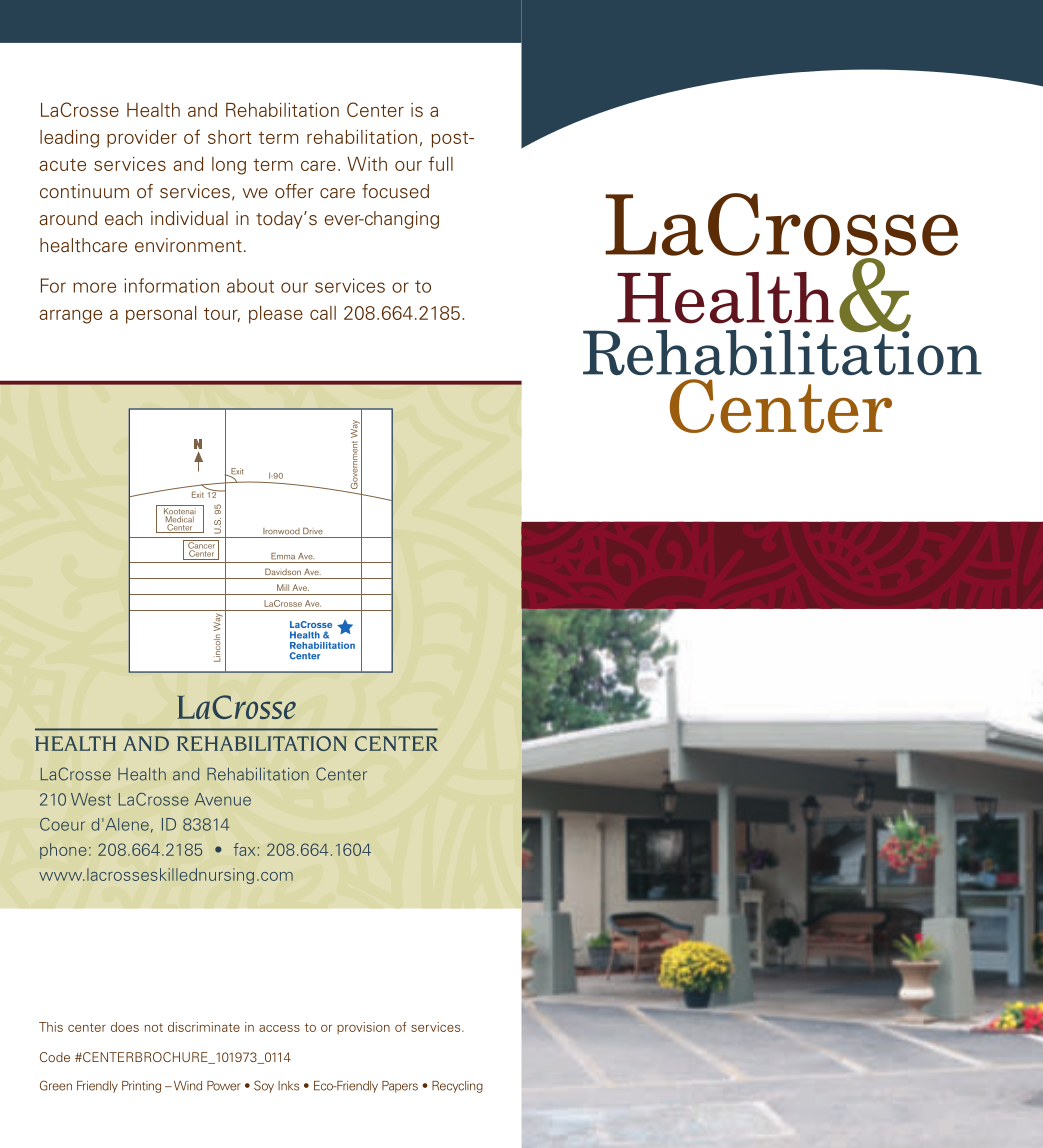 This document has width=1043, height=1148. Describe the element at coordinates (244, 849) in the document. I see `fax` at that location.
